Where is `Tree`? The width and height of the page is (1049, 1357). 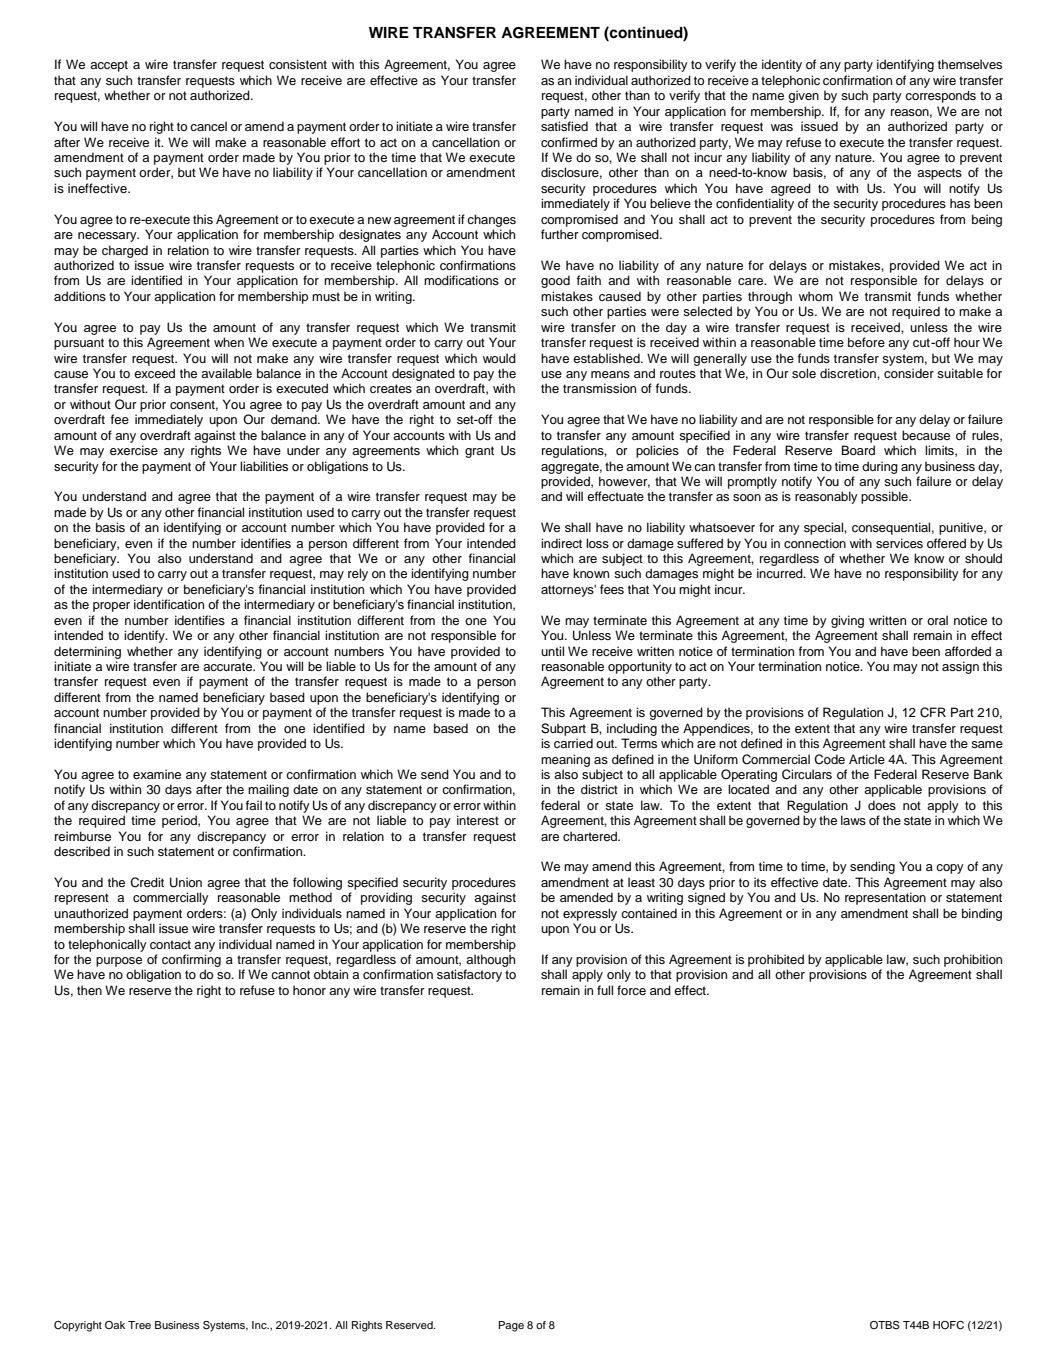 Tree is located at coordinates (139, 1325).
